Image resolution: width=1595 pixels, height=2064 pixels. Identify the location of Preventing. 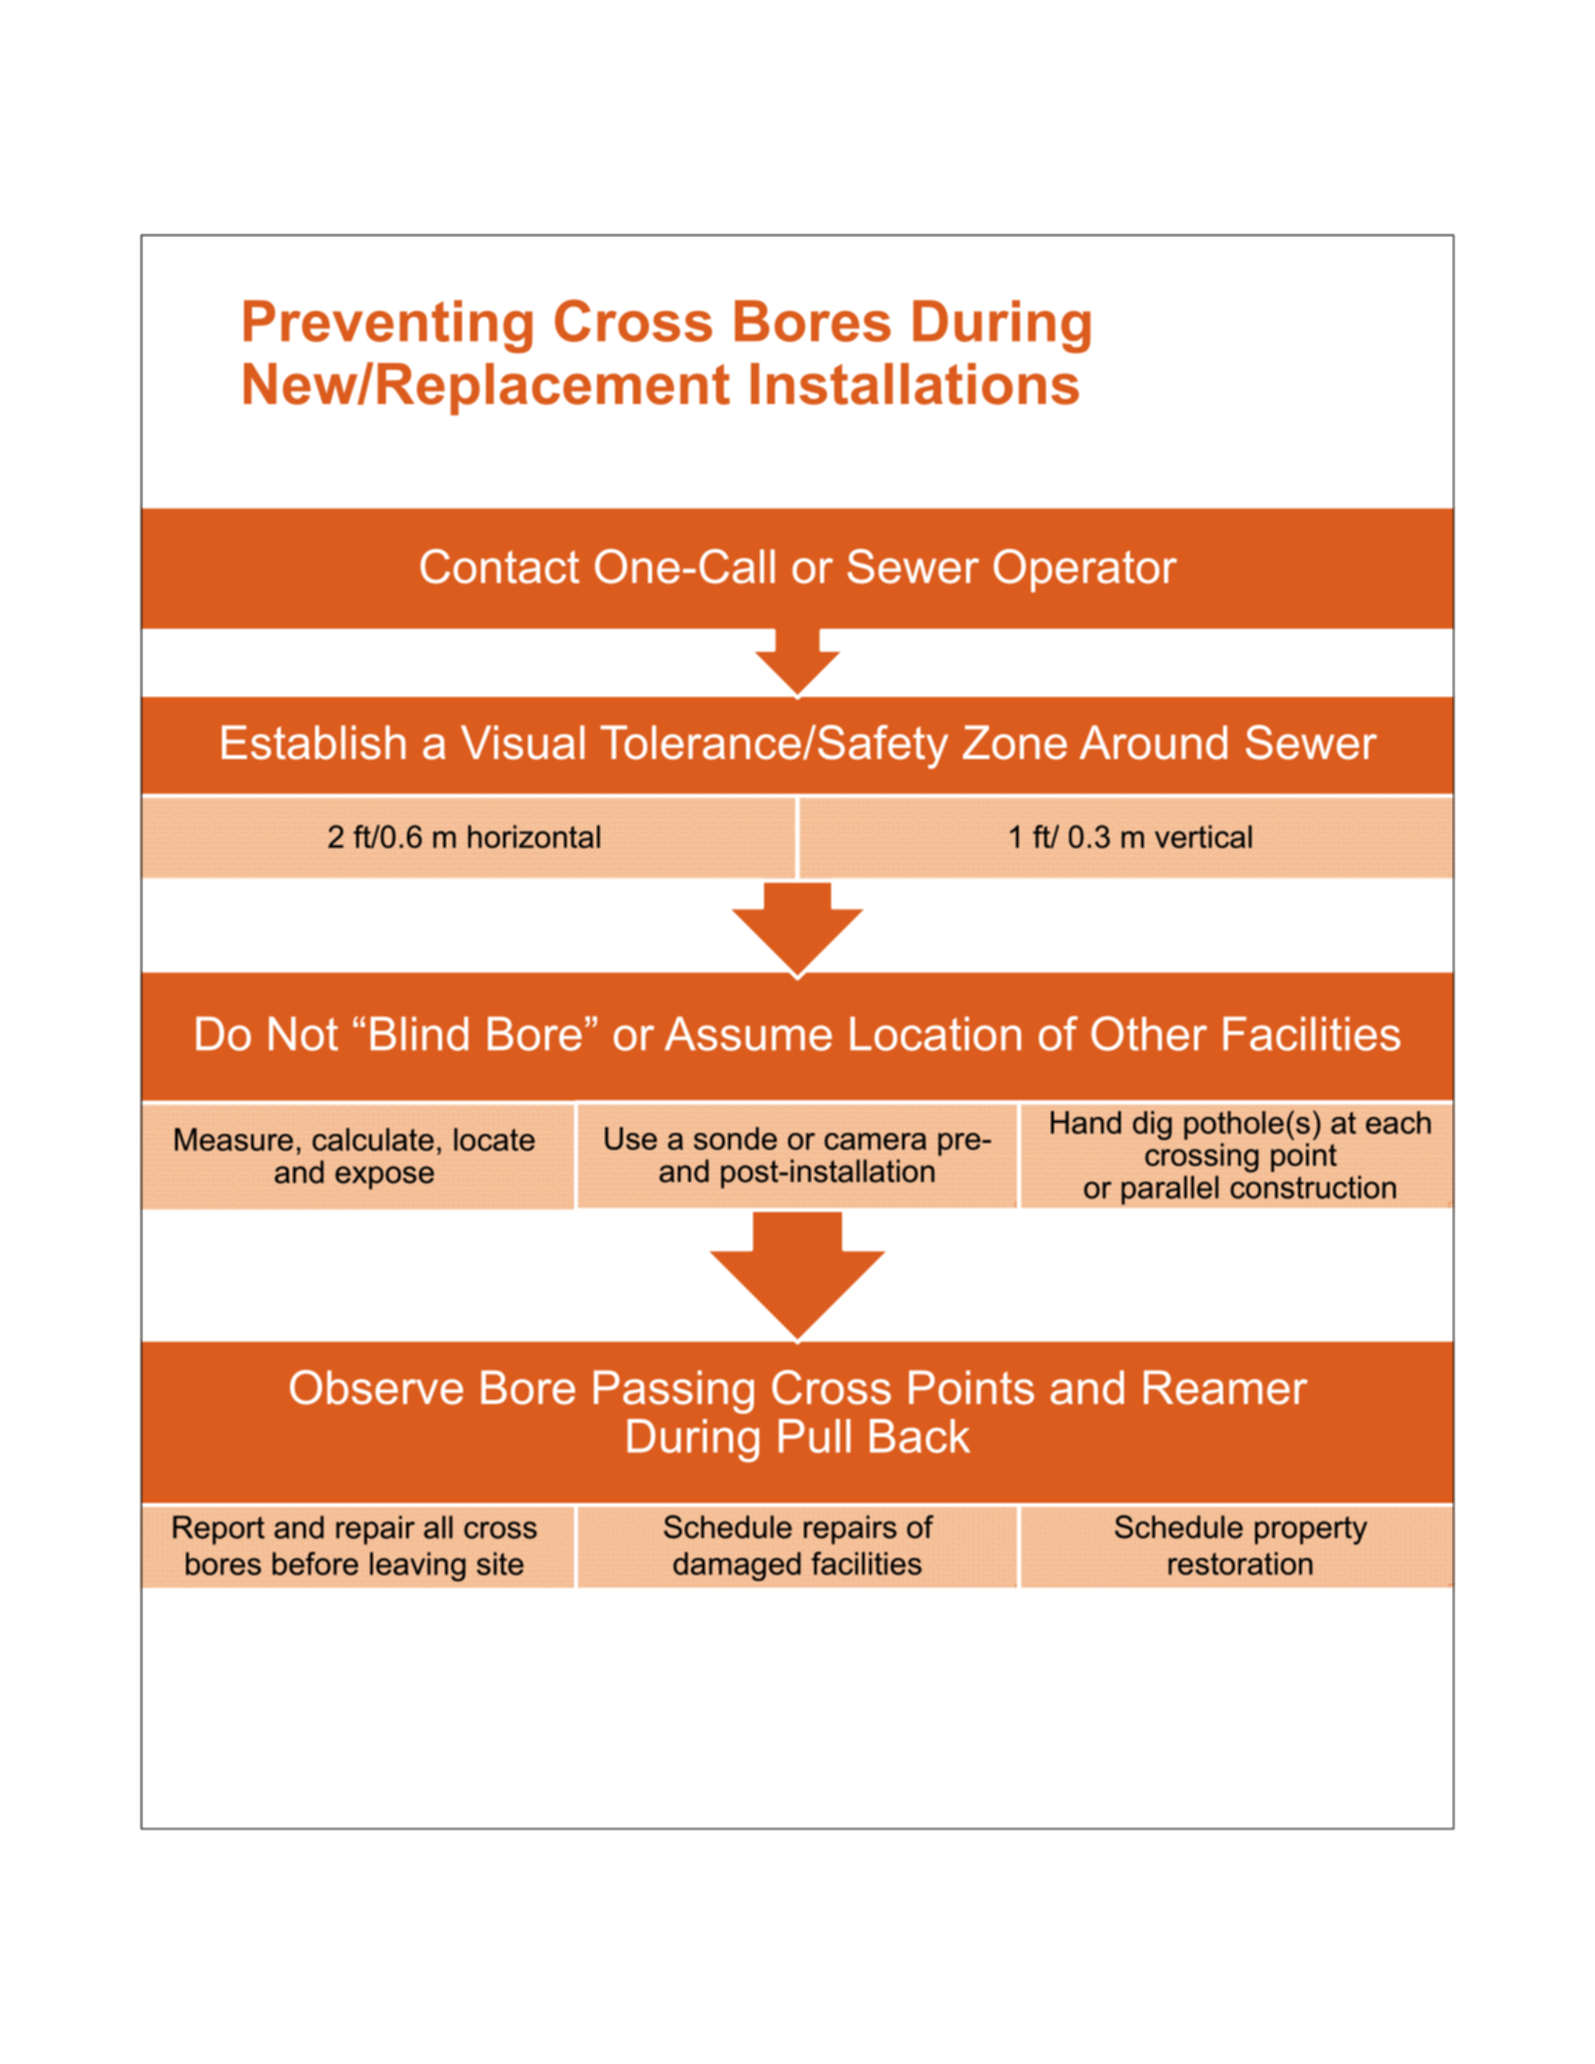
(388, 326).
